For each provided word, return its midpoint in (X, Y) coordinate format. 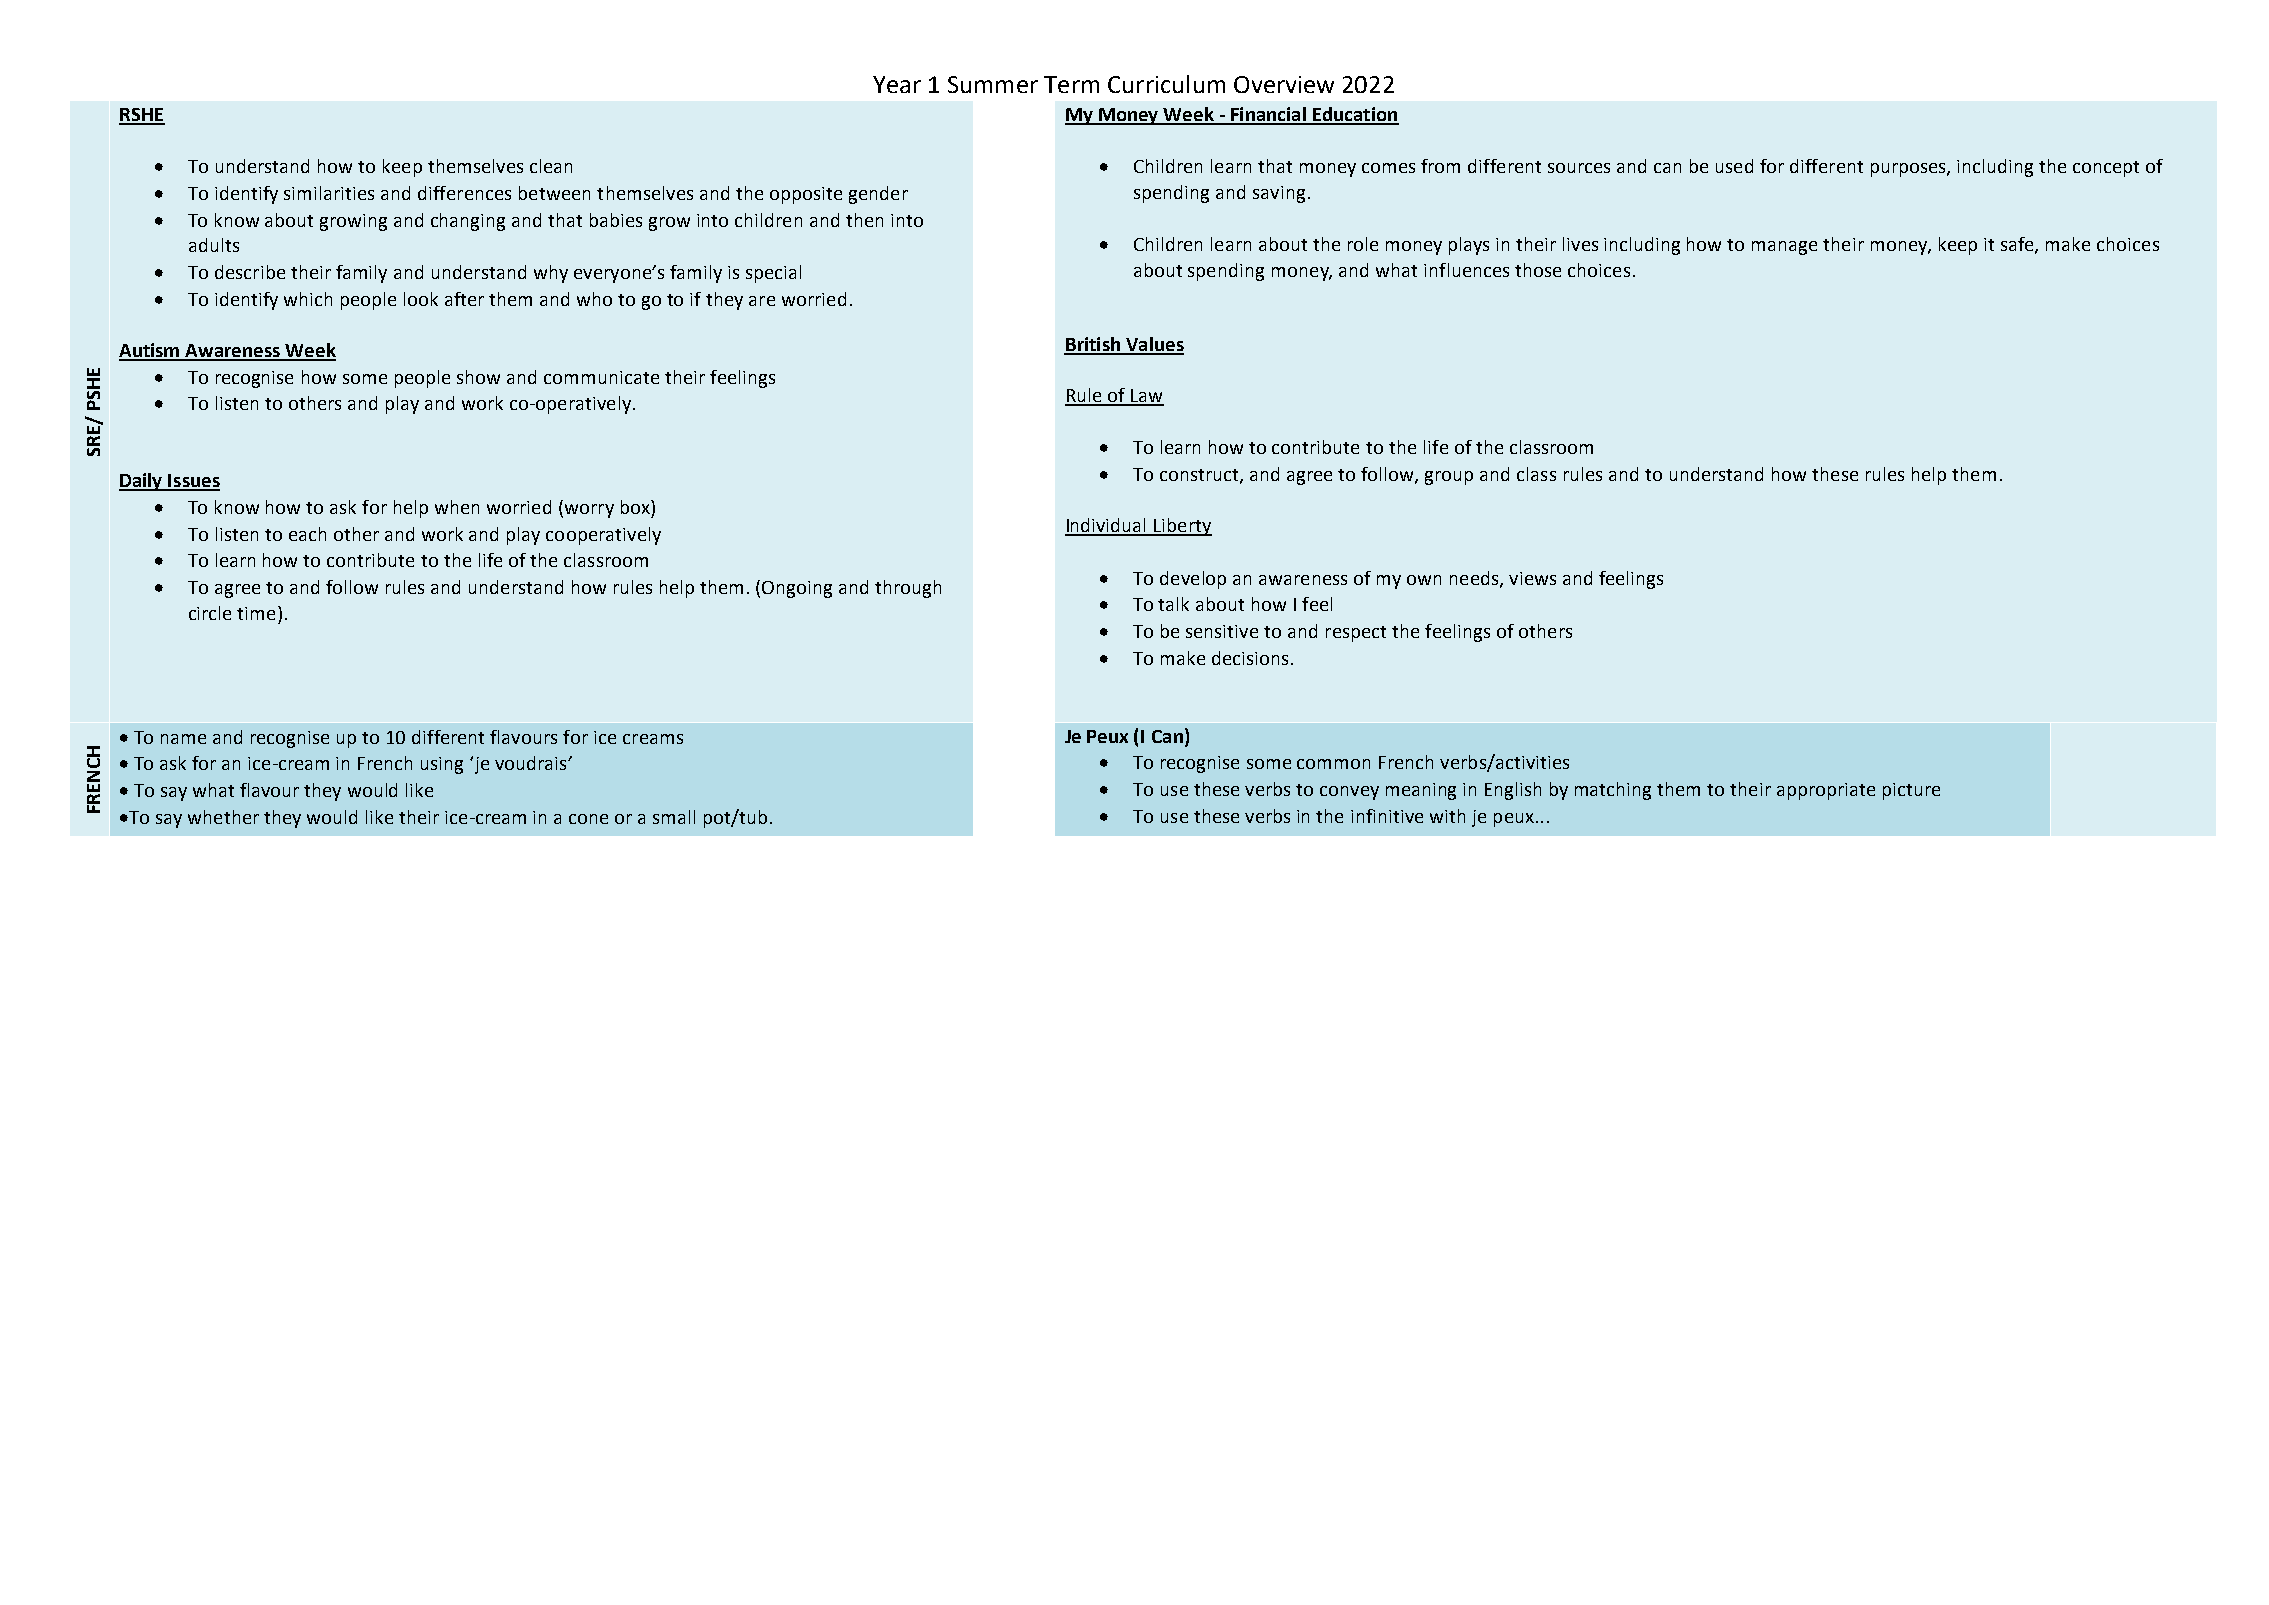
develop (1193, 580)
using (442, 765)
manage (1784, 248)
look (421, 299)
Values (1154, 345)
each (307, 534)
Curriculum (1166, 84)
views (1532, 578)
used (1734, 166)
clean (551, 166)
